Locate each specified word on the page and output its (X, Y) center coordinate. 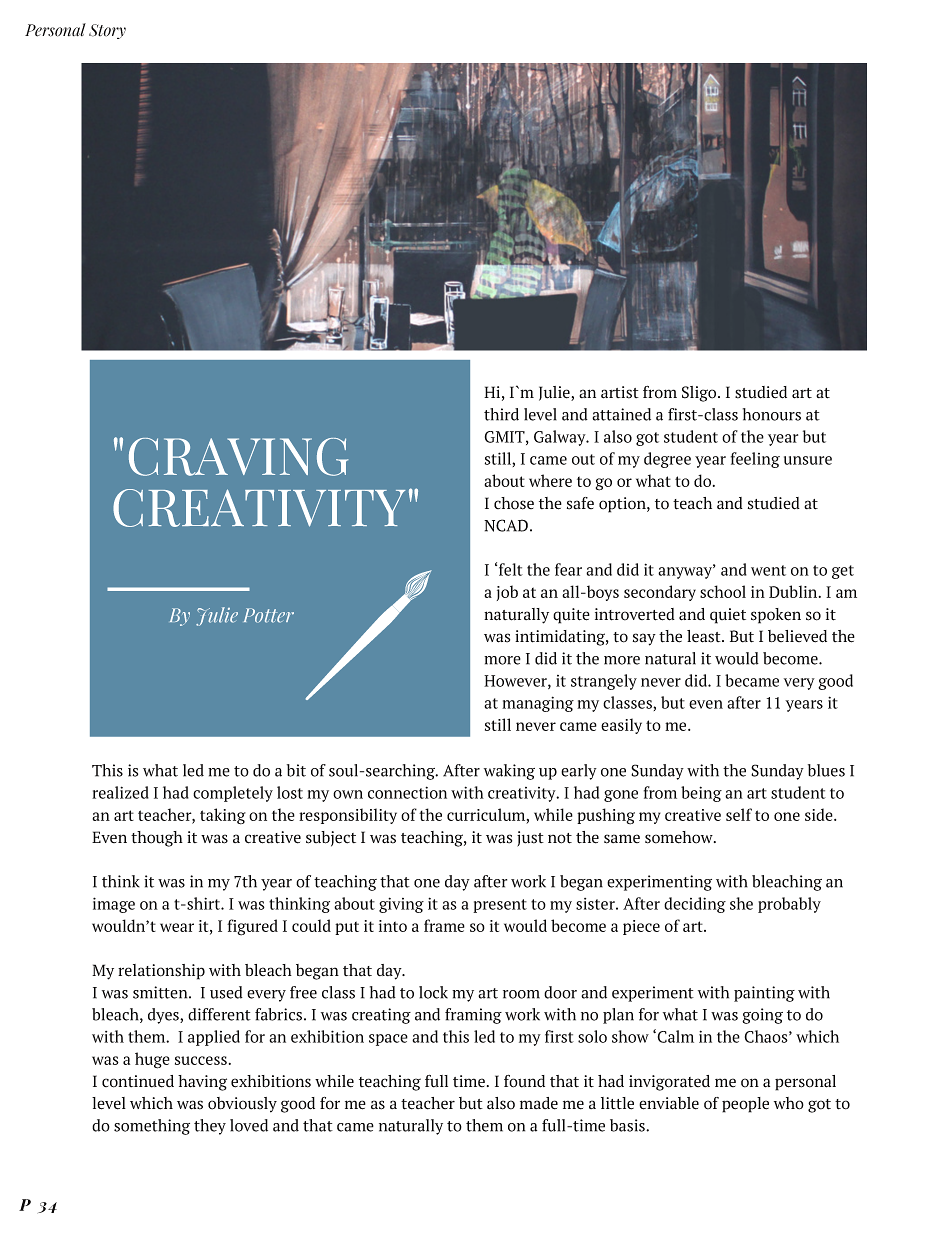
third (501, 414)
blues (826, 770)
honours (772, 414)
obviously (242, 1105)
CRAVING (238, 457)
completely (233, 794)
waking (509, 772)
